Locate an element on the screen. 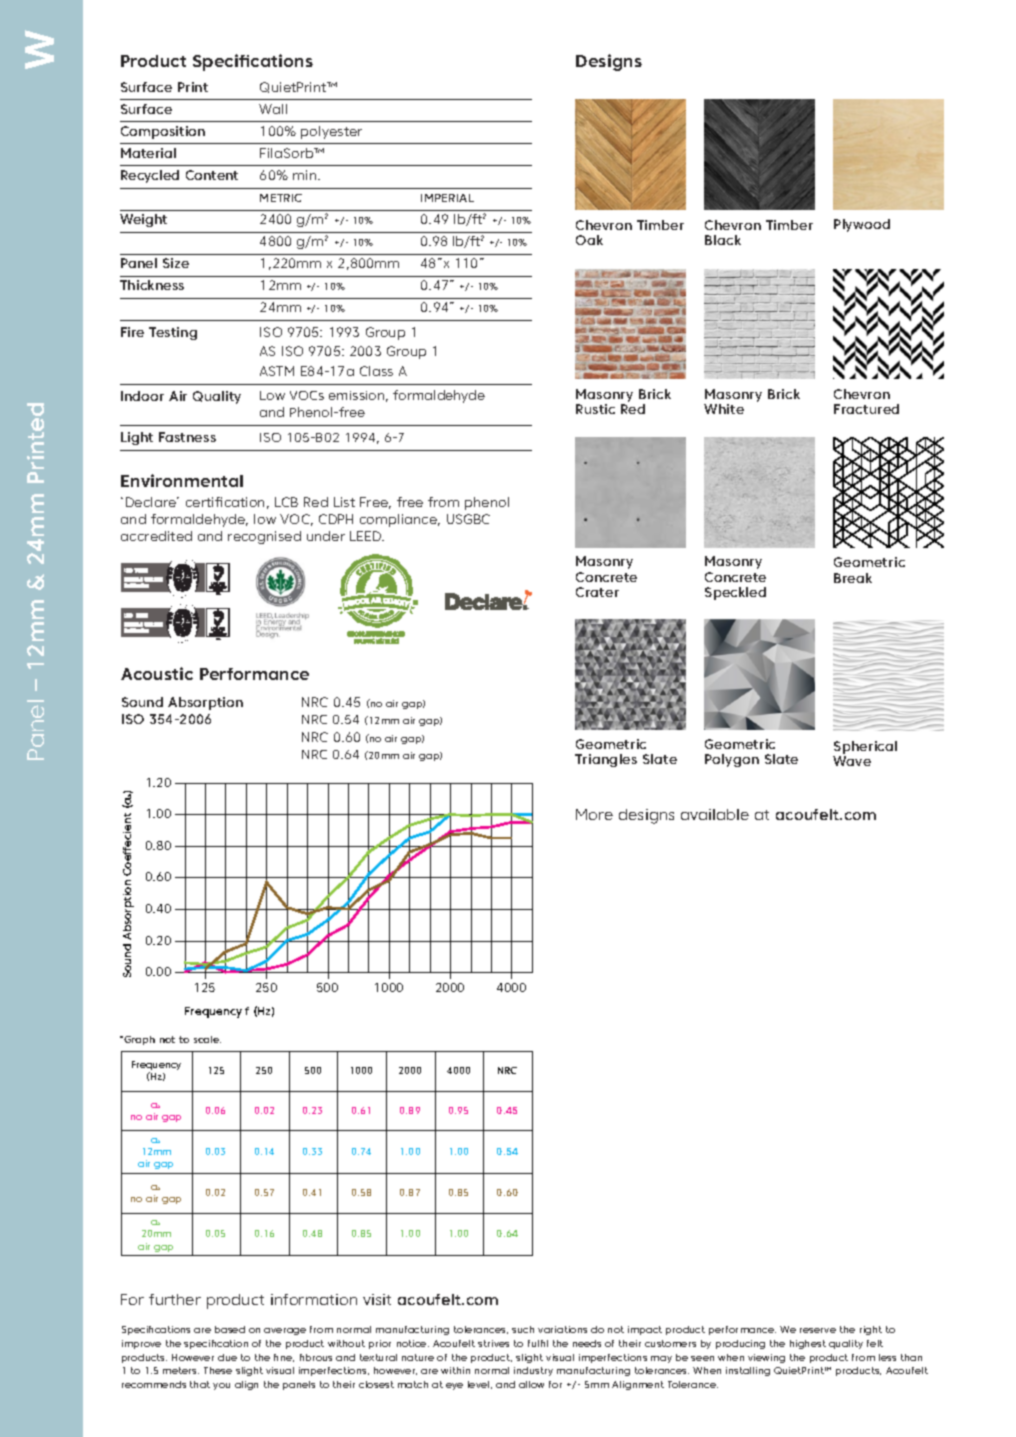 Image resolution: width=1016 pixels, height=1437 pixels. highest is located at coordinates (808, 1344).
